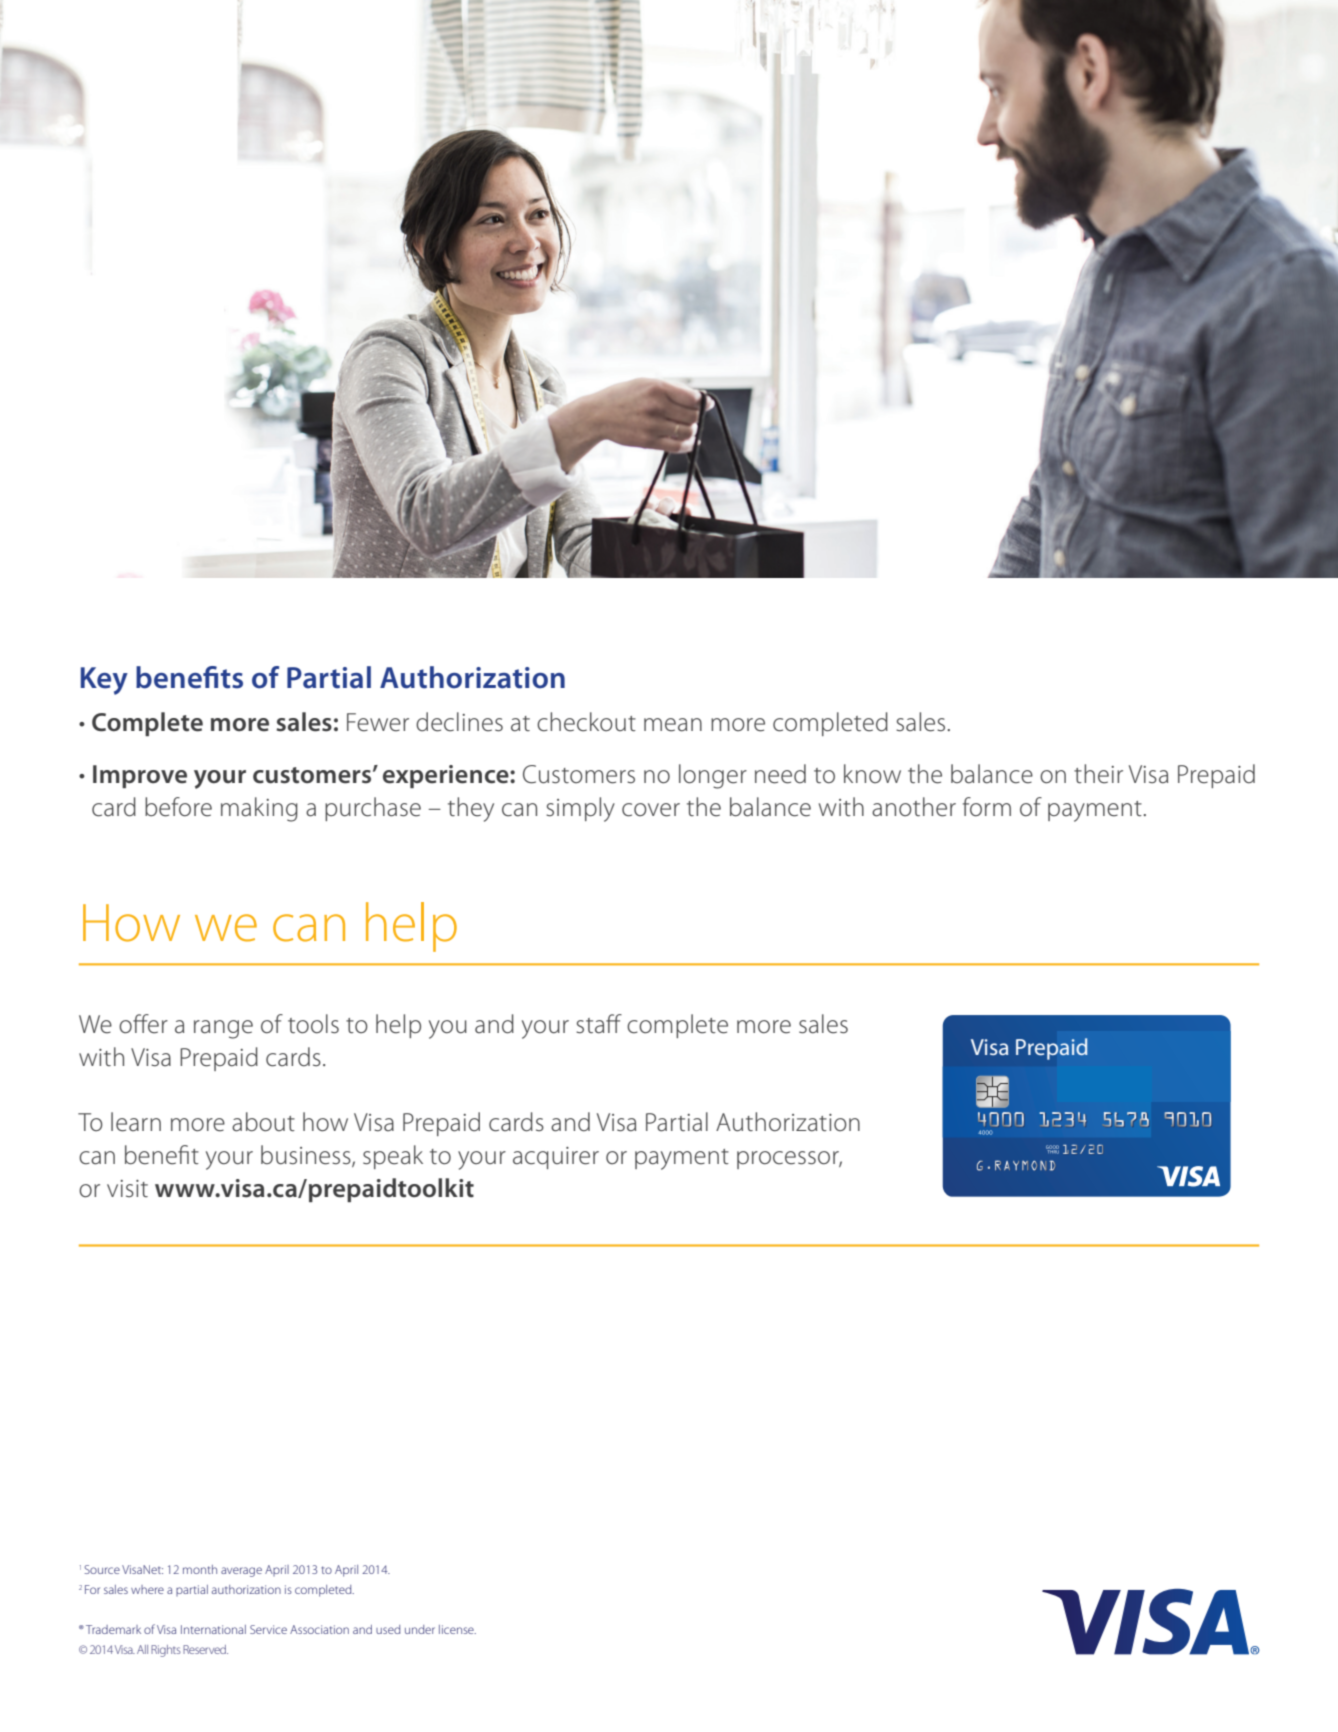  Describe the element at coordinates (556, 1158) in the screenshot. I see `acquirer` at that location.
